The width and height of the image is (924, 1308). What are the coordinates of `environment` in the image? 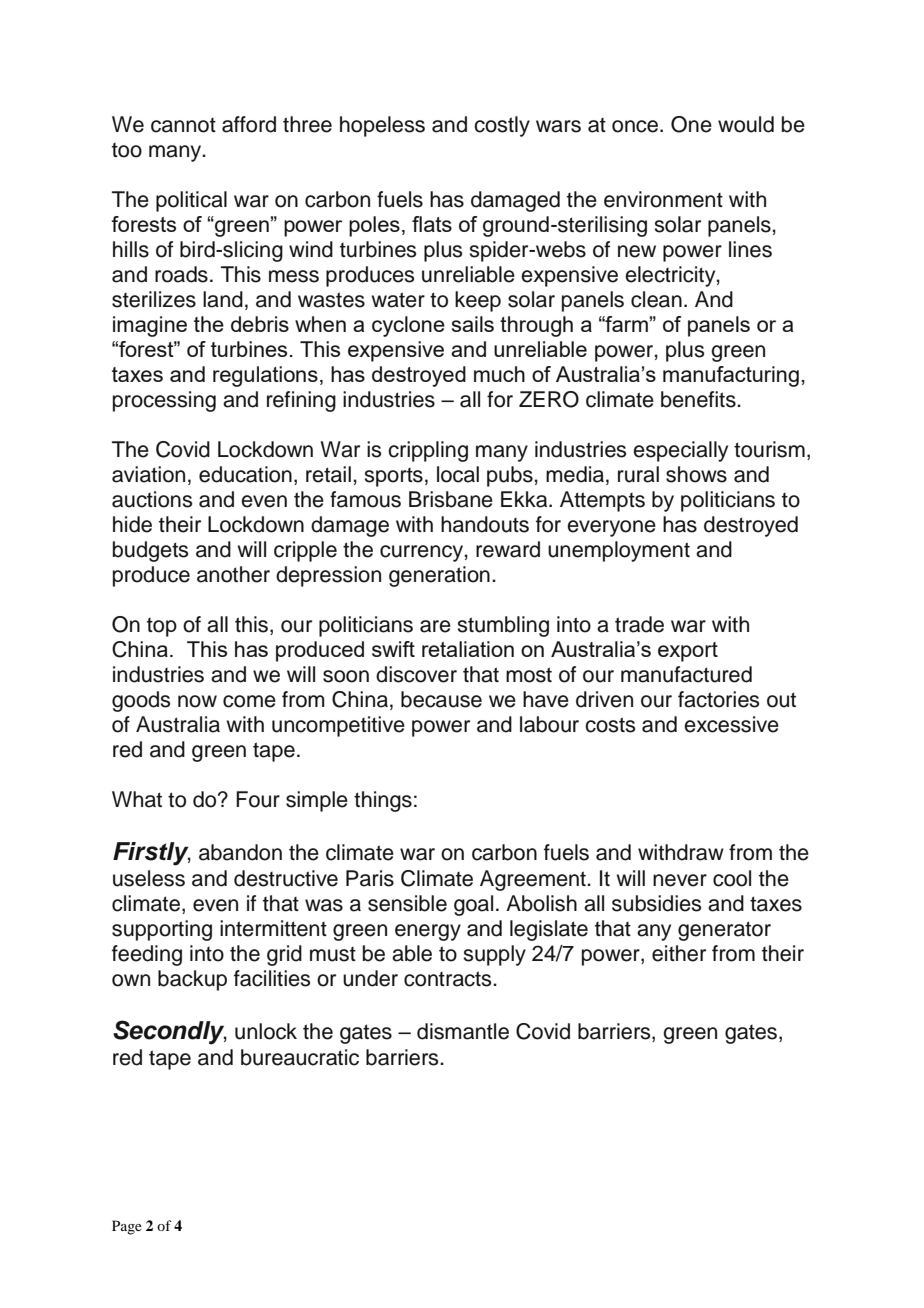 It's located at (663, 199).
